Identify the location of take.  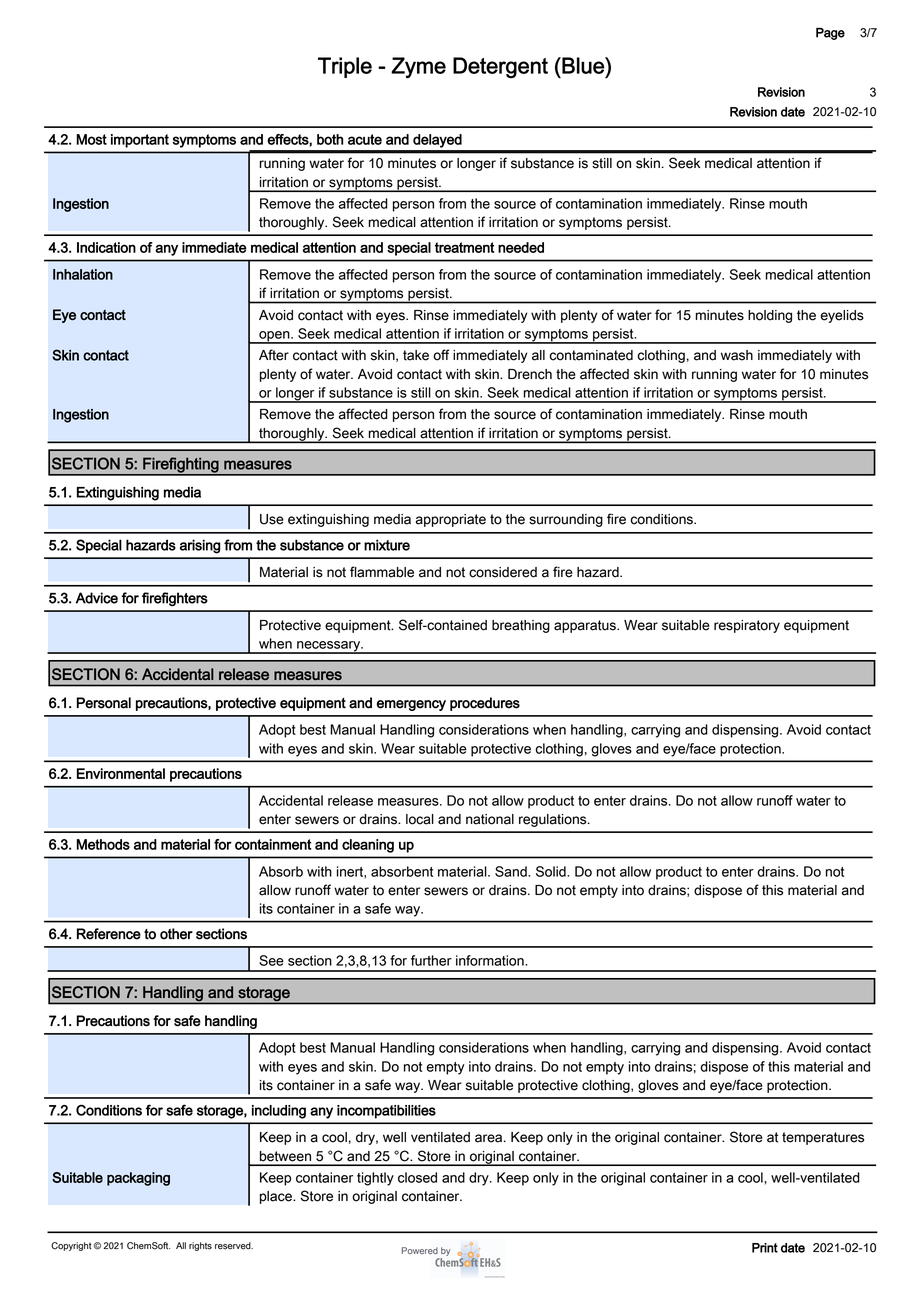
(416, 355).
